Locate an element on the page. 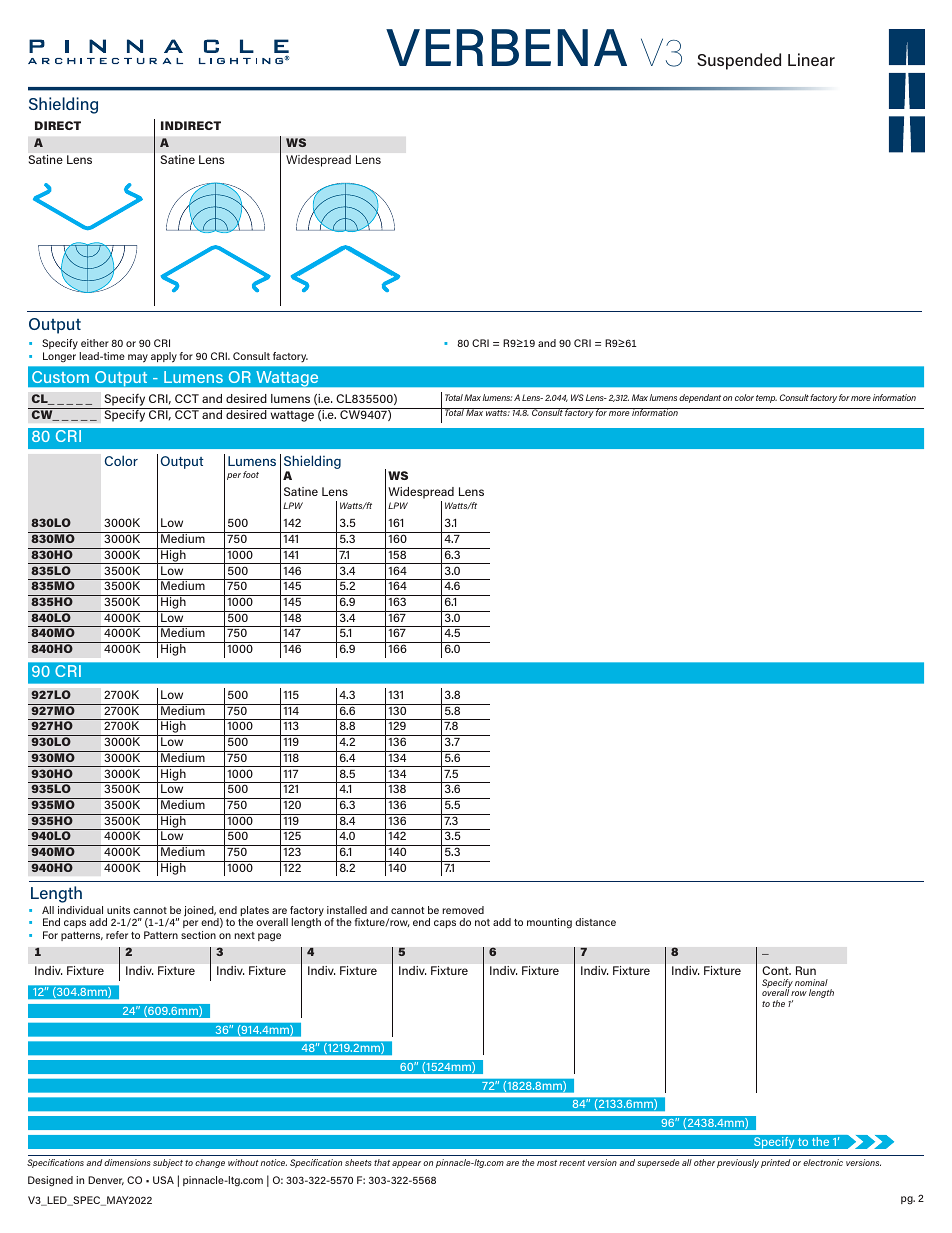 This image has height=1233, width=952. dependant is located at coordinates (700, 398).
